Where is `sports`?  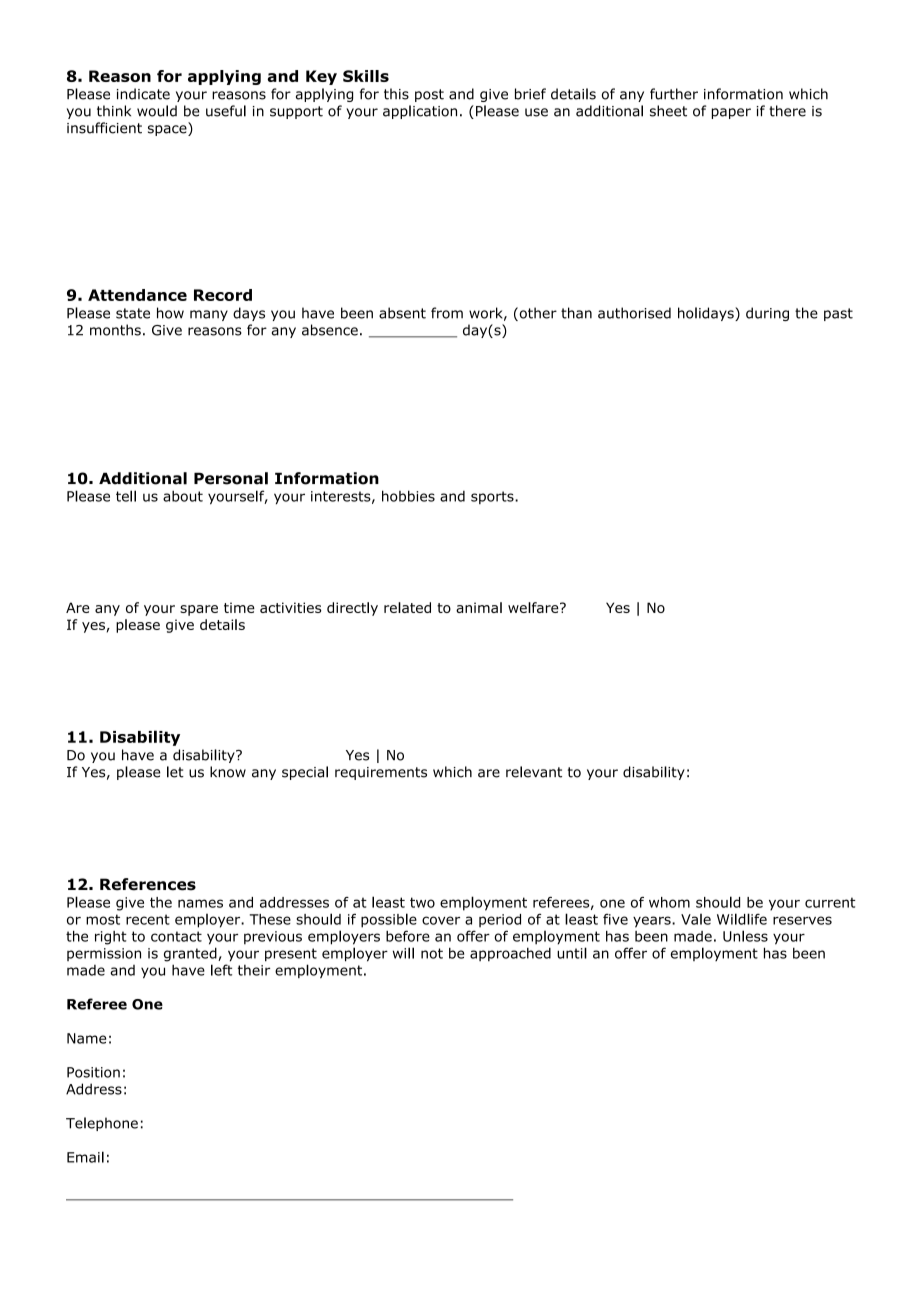 sports is located at coordinates (493, 497).
